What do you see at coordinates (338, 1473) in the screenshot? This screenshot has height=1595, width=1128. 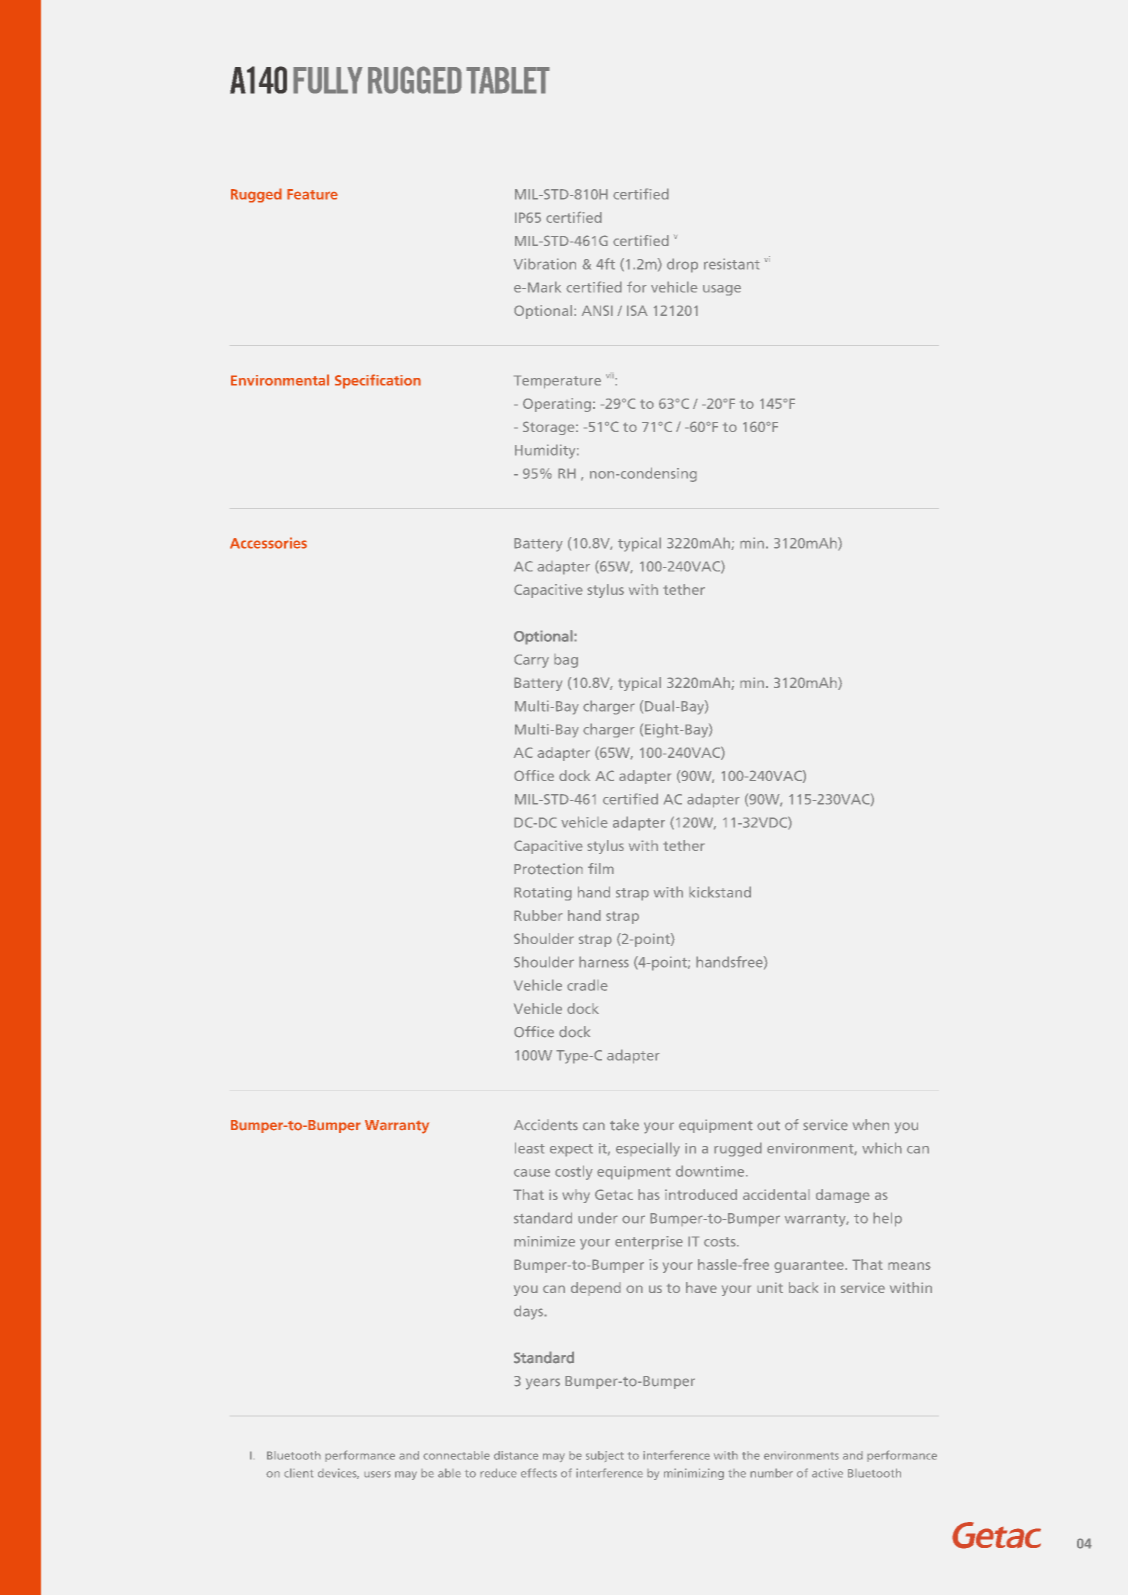 I see `devices` at bounding box center [338, 1473].
